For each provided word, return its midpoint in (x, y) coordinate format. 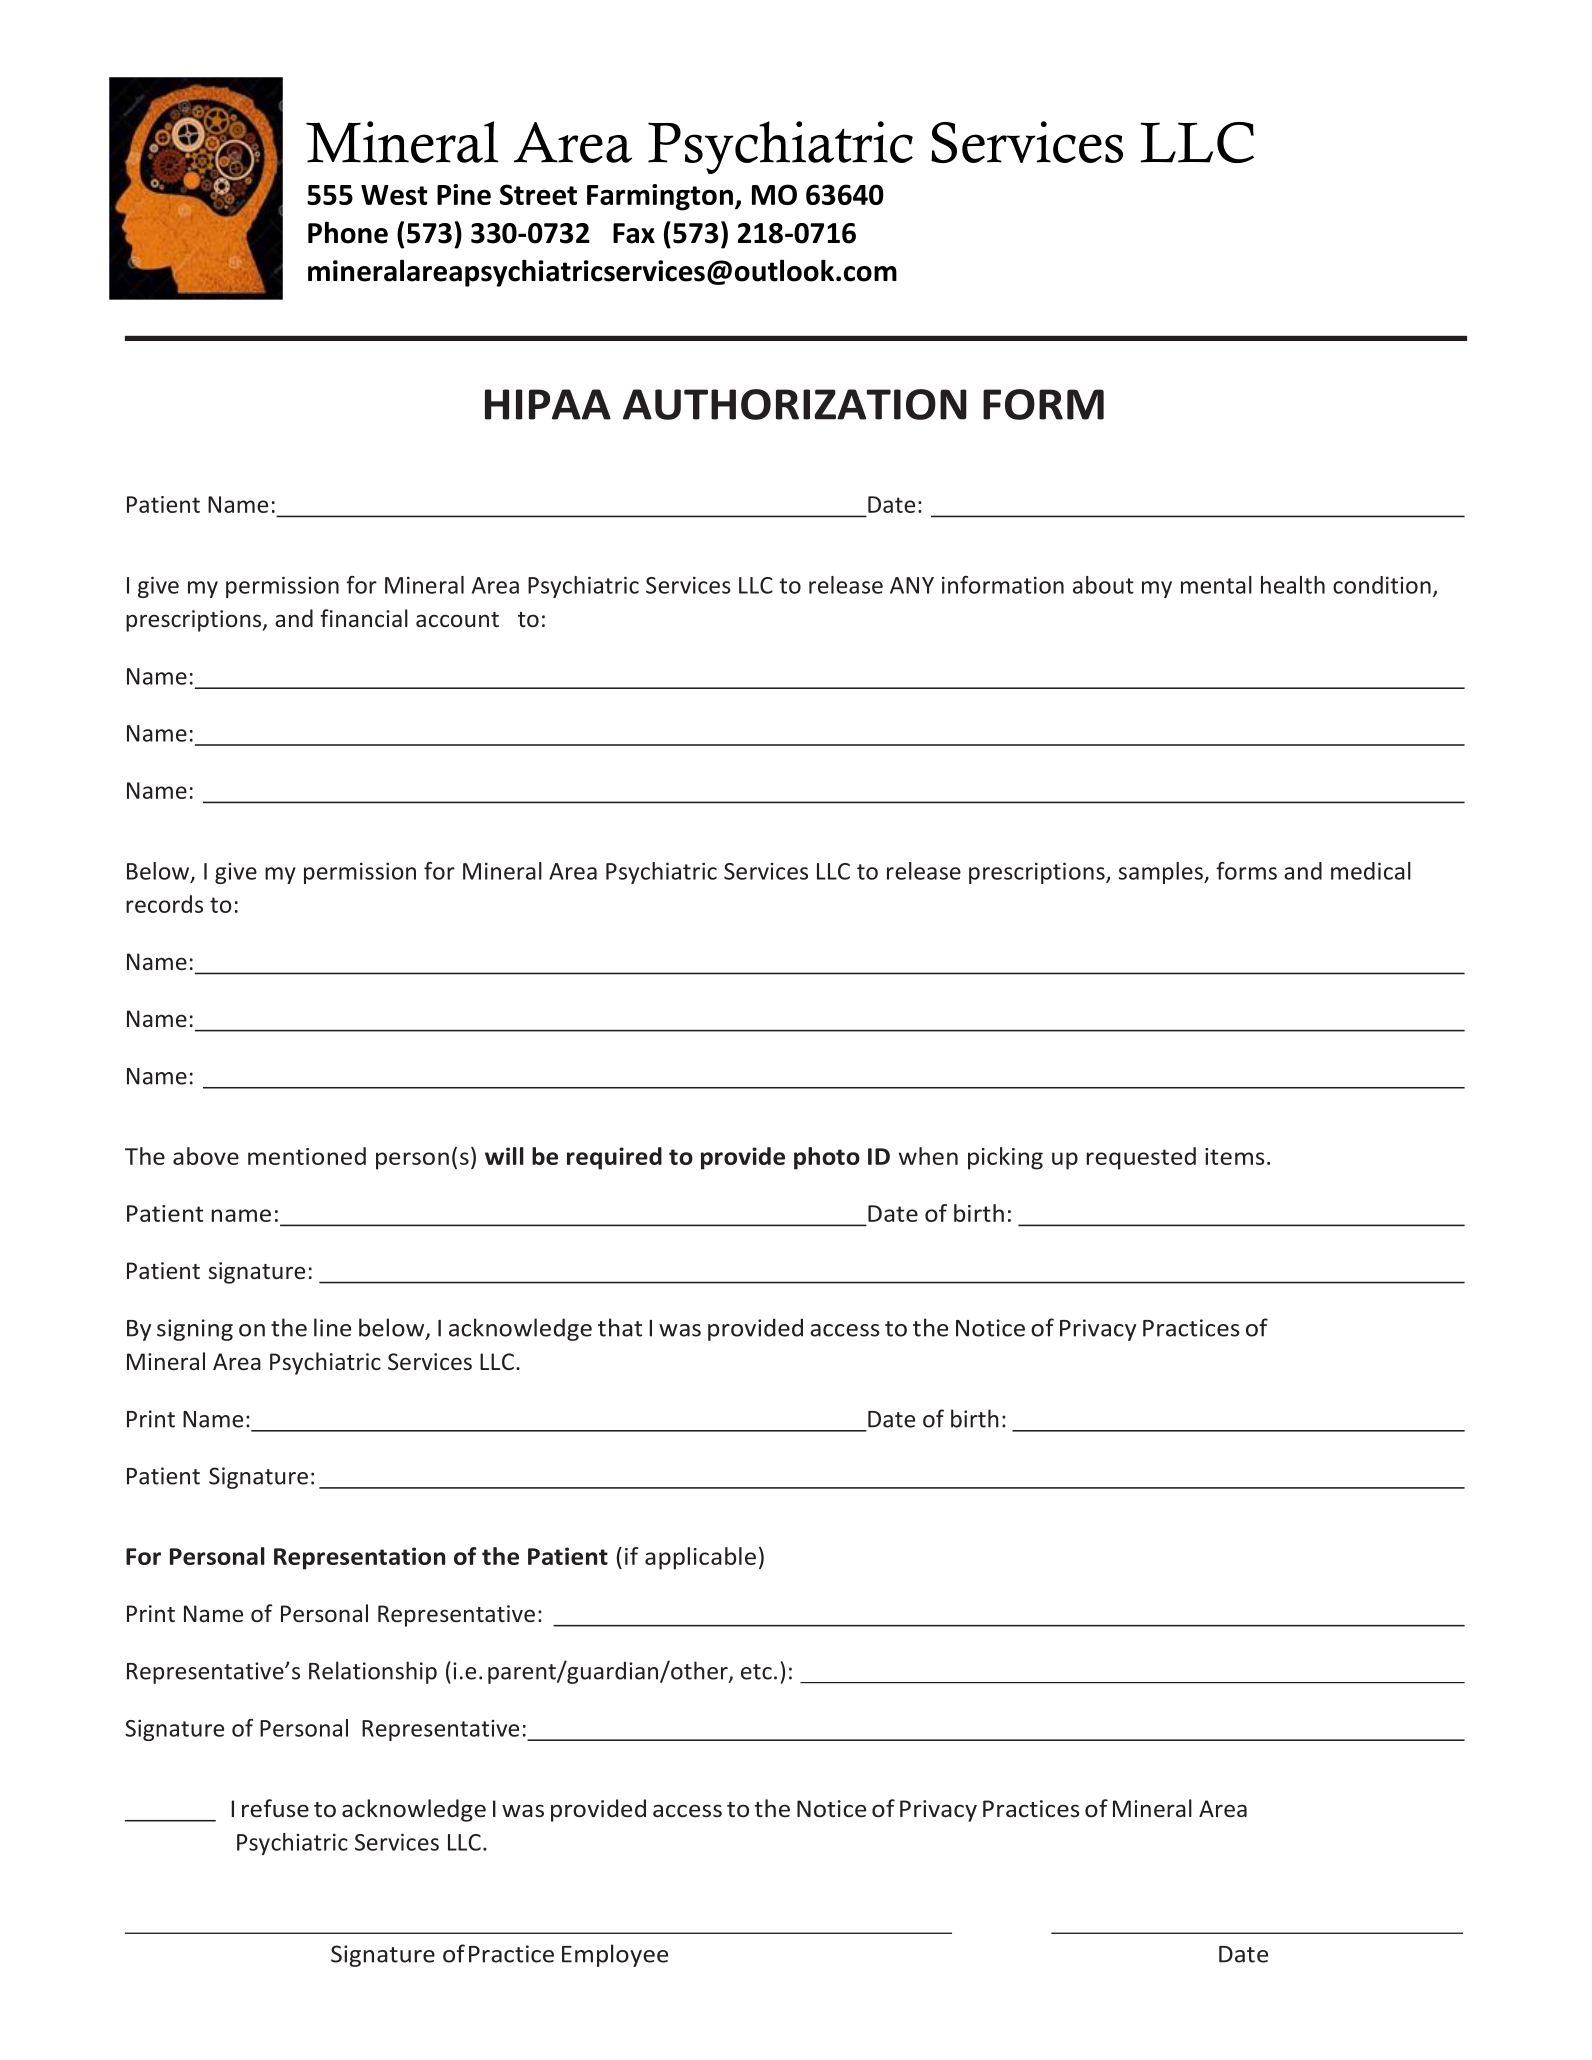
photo (827, 1158)
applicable (700, 1558)
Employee (615, 1955)
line (332, 1327)
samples (1162, 873)
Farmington (660, 197)
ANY (912, 585)
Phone (348, 232)
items (1235, 1156)
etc (756, 1672)
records (164, 904)
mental (1216, 585)
